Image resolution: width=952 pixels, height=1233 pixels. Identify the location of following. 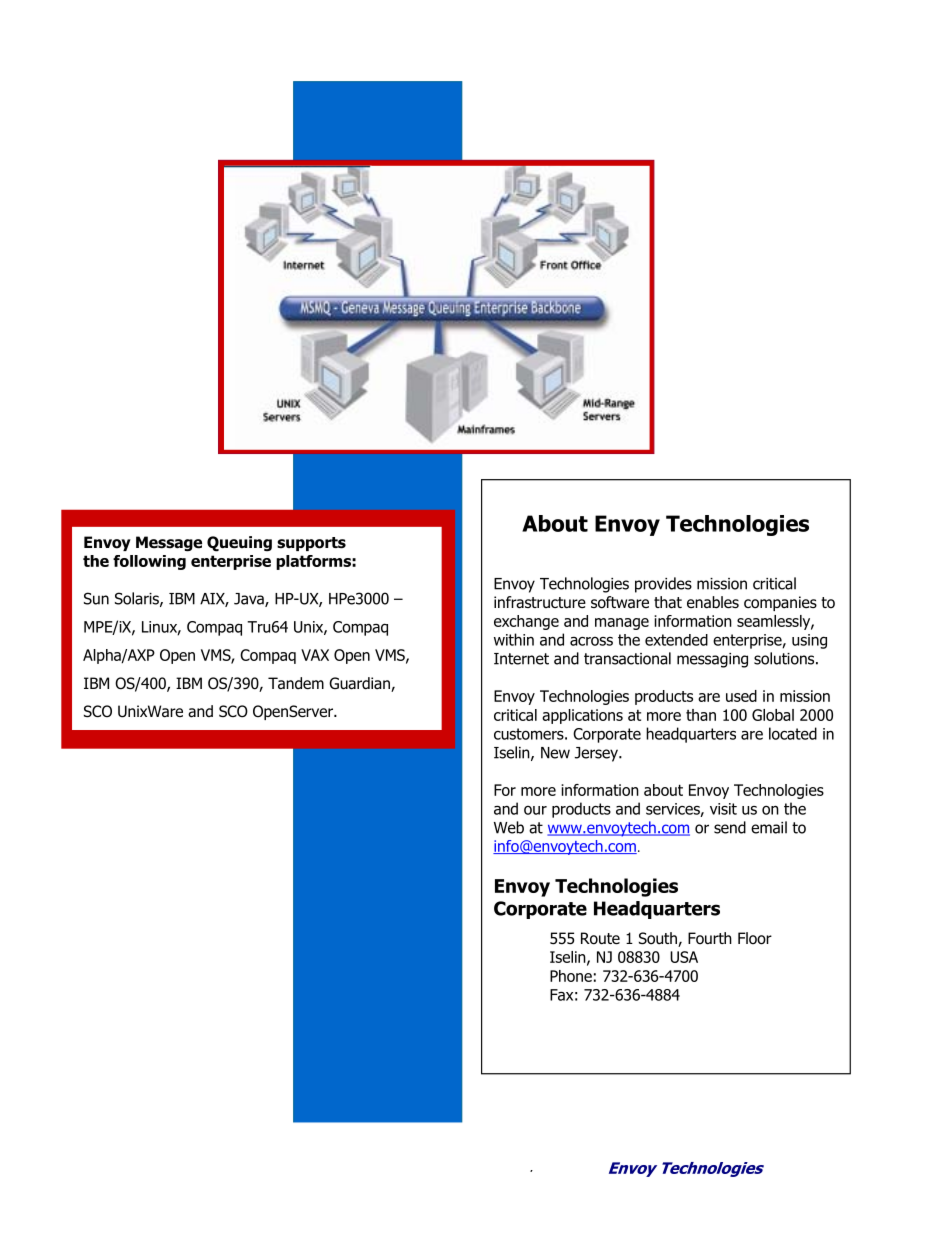
(149, 562).
